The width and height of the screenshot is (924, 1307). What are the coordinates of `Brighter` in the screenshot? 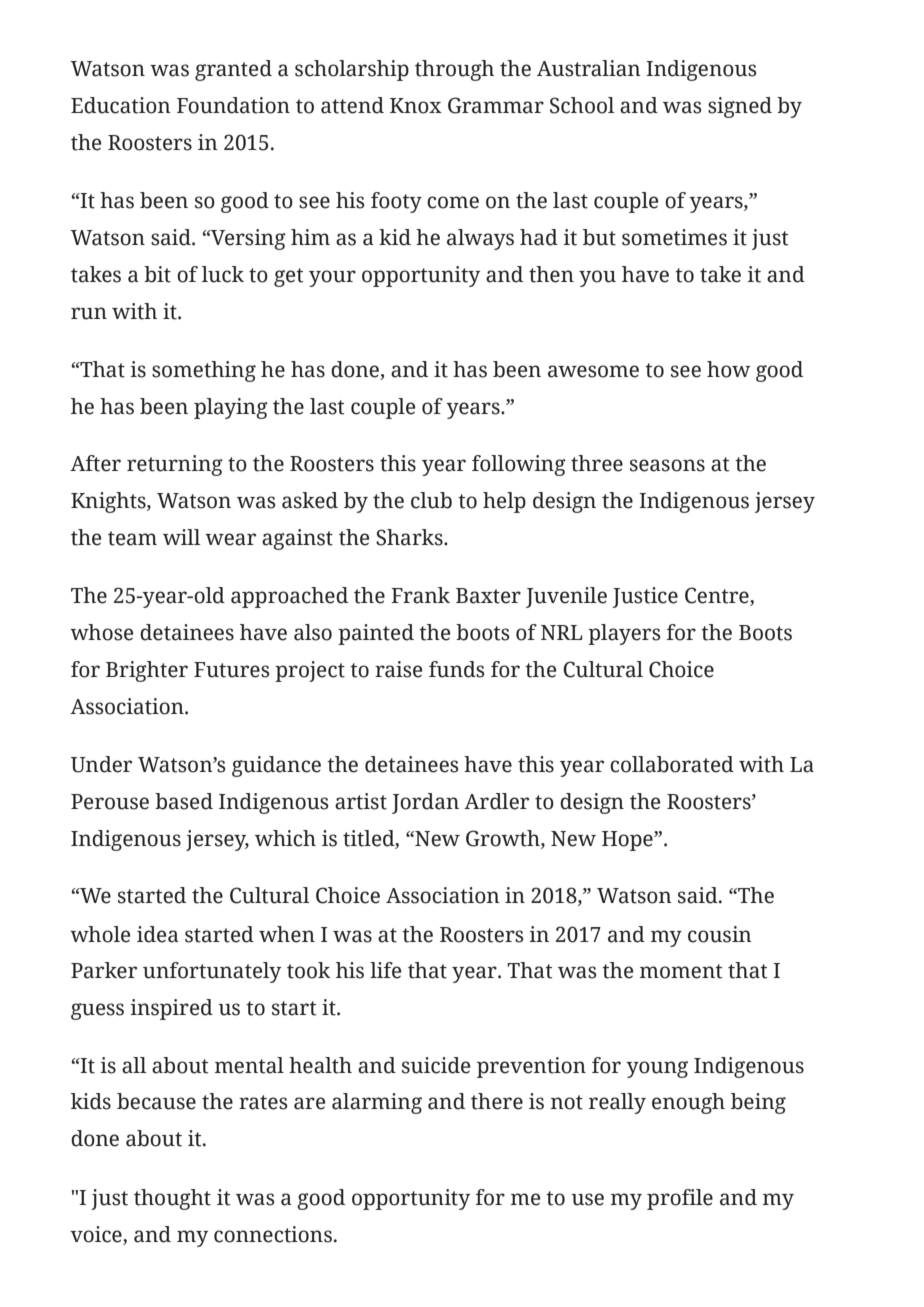 It's located at (147, 671).
